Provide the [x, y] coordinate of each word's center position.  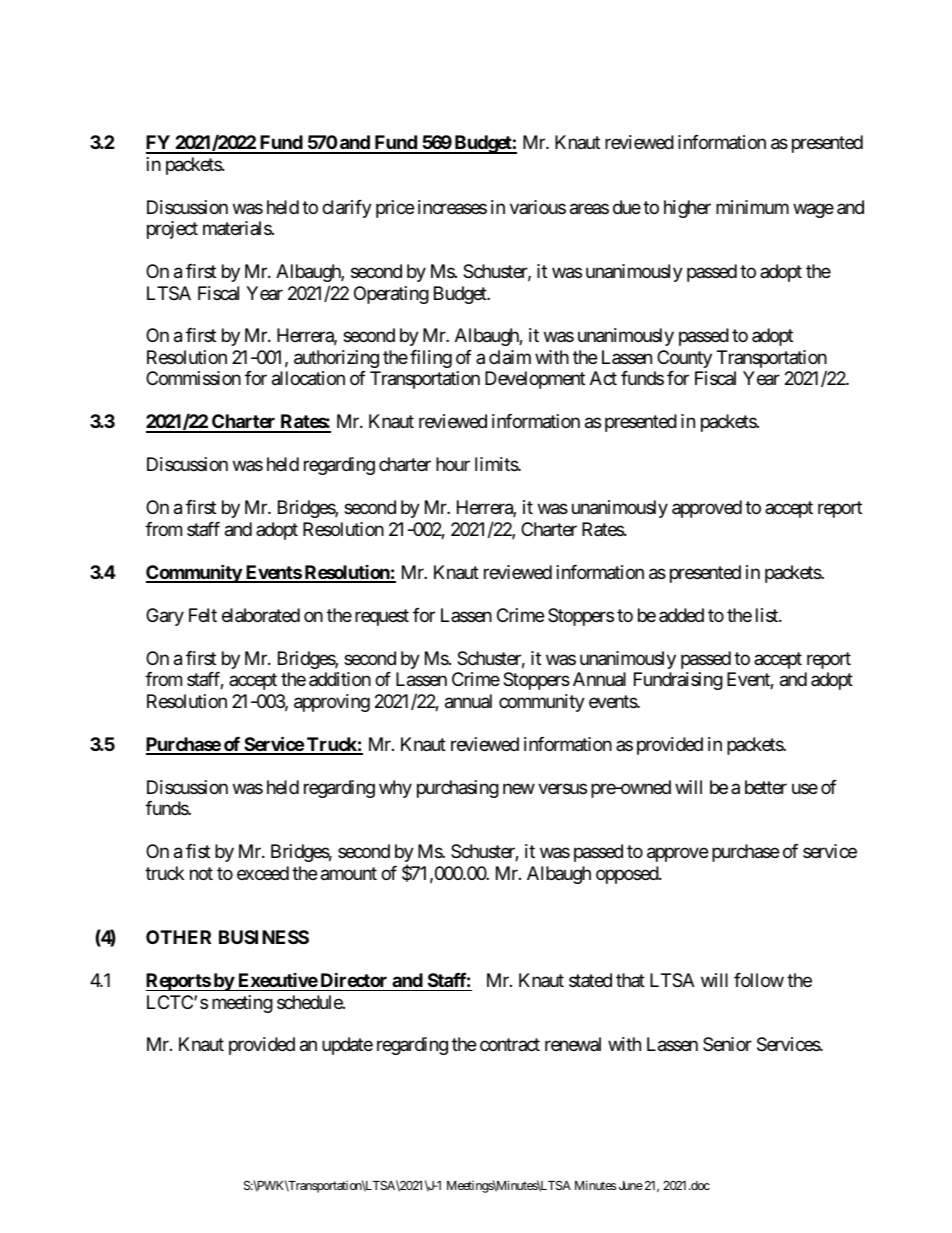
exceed [263, 873]
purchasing [458, 789]
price [395, 209]
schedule [310, 1002]
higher [687, 209]
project [172, 230]
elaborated [261, 615]
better [766, 787]
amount [349, 874]
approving [332, 703]
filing [431, 359]
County [684, 359]
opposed [628, 875]
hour [453, 464]
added [681, 615]
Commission [193, 378]
